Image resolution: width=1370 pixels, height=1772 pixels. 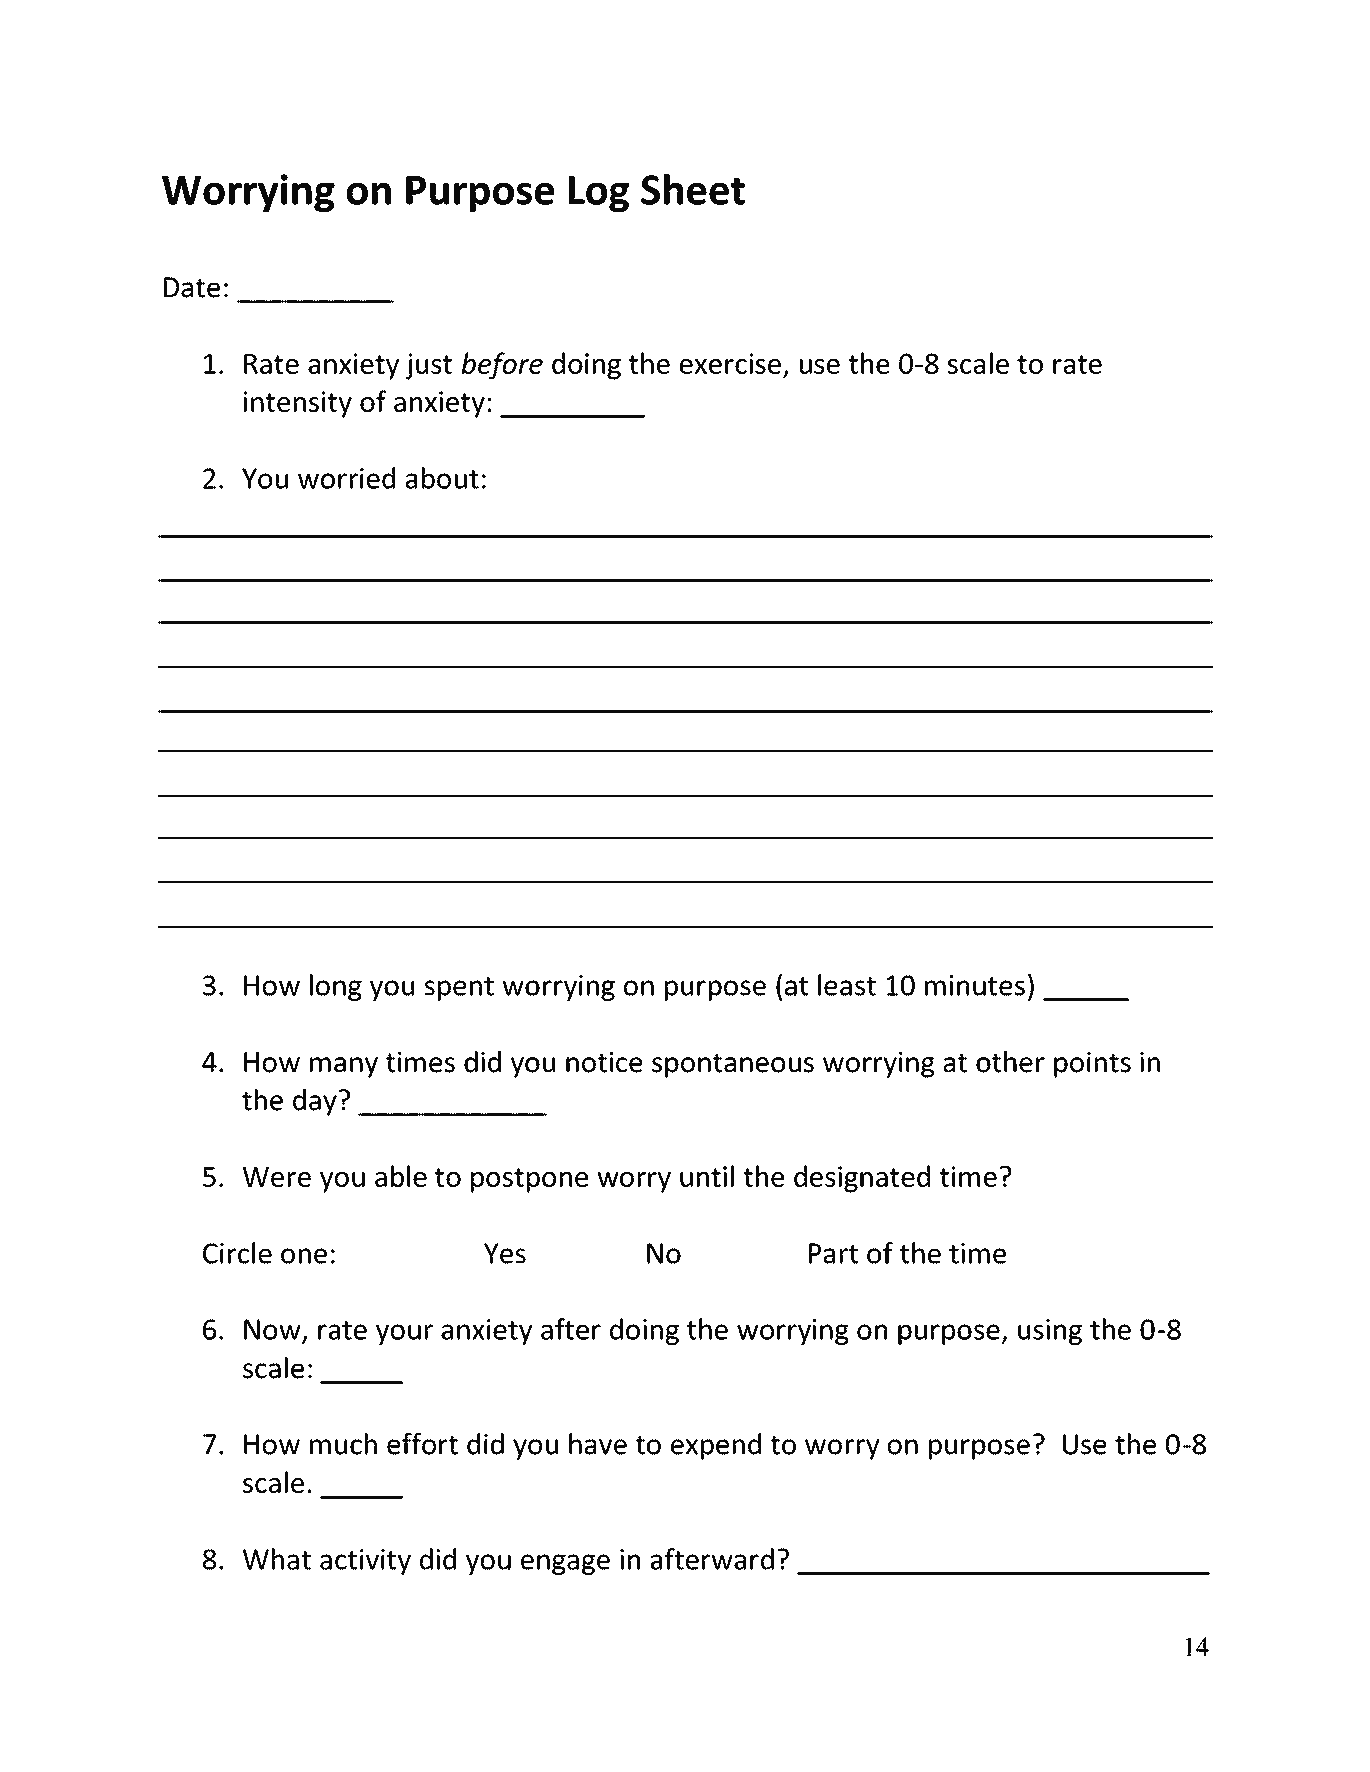 What do you see at coordinates (693, 189) in the screenshot?
I see `Sheet` at bounding box center [693, 189].
